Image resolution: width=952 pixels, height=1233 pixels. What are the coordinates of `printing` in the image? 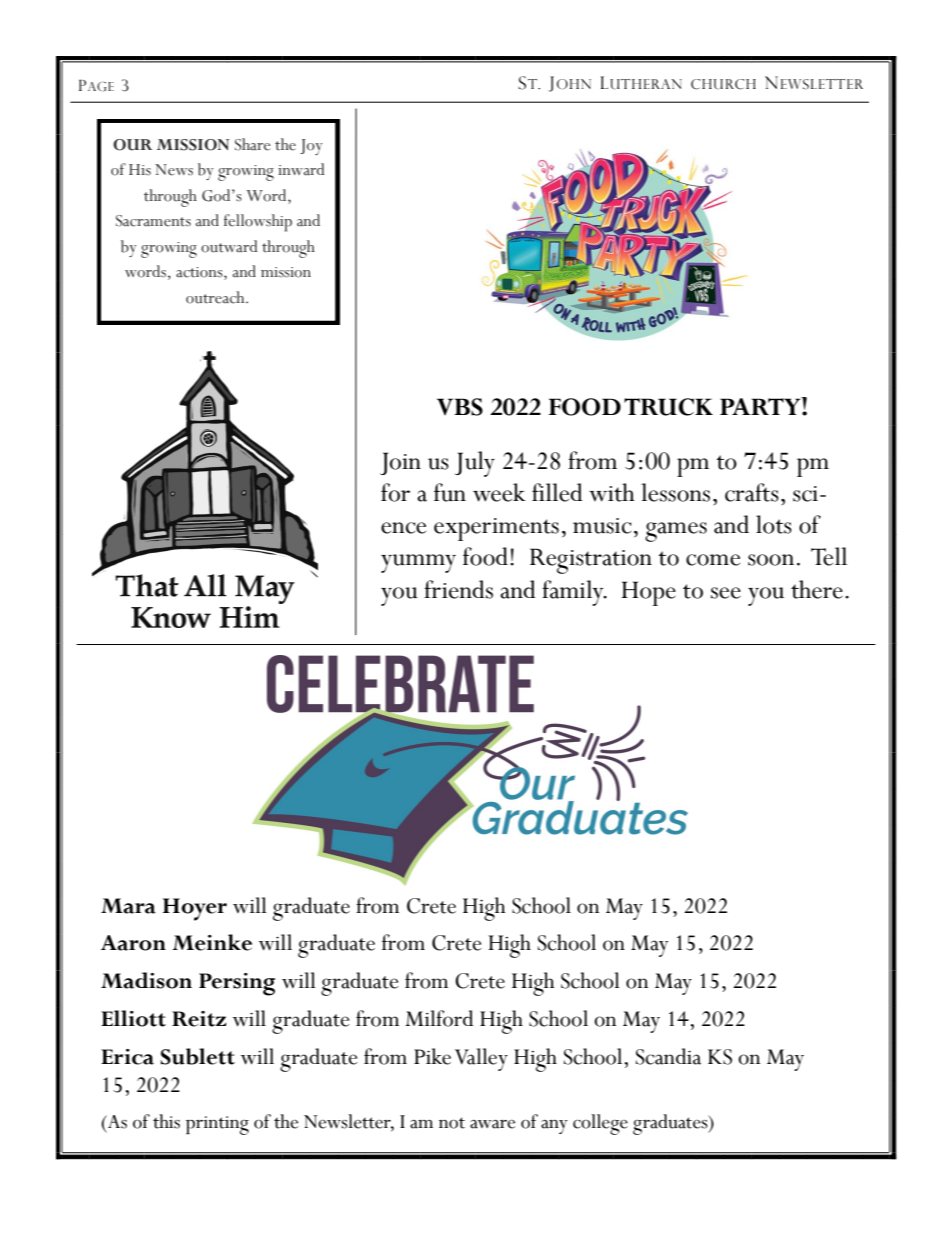 It's located at (217, 1125).
